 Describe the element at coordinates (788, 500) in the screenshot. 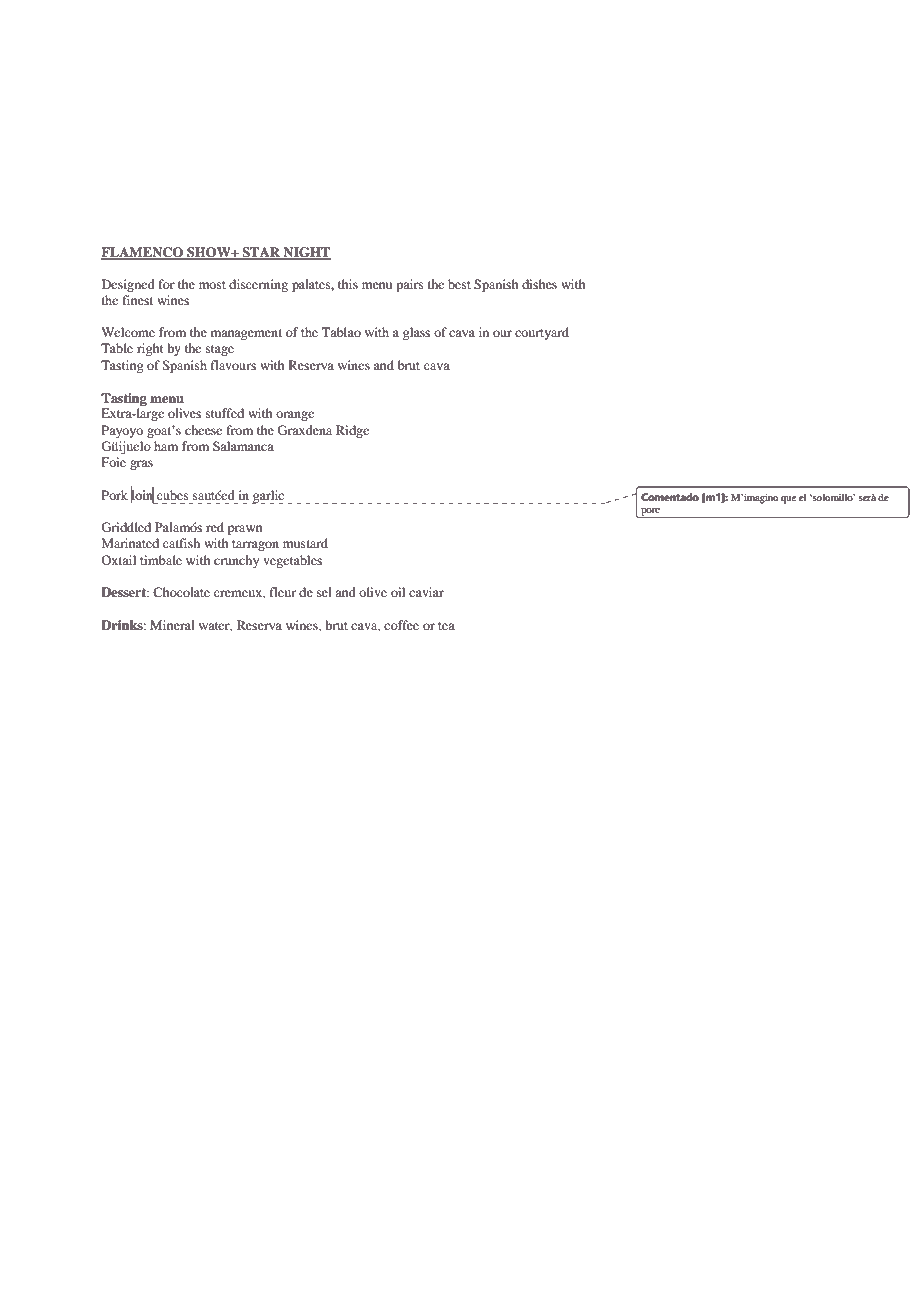

I see `que` at that location.
